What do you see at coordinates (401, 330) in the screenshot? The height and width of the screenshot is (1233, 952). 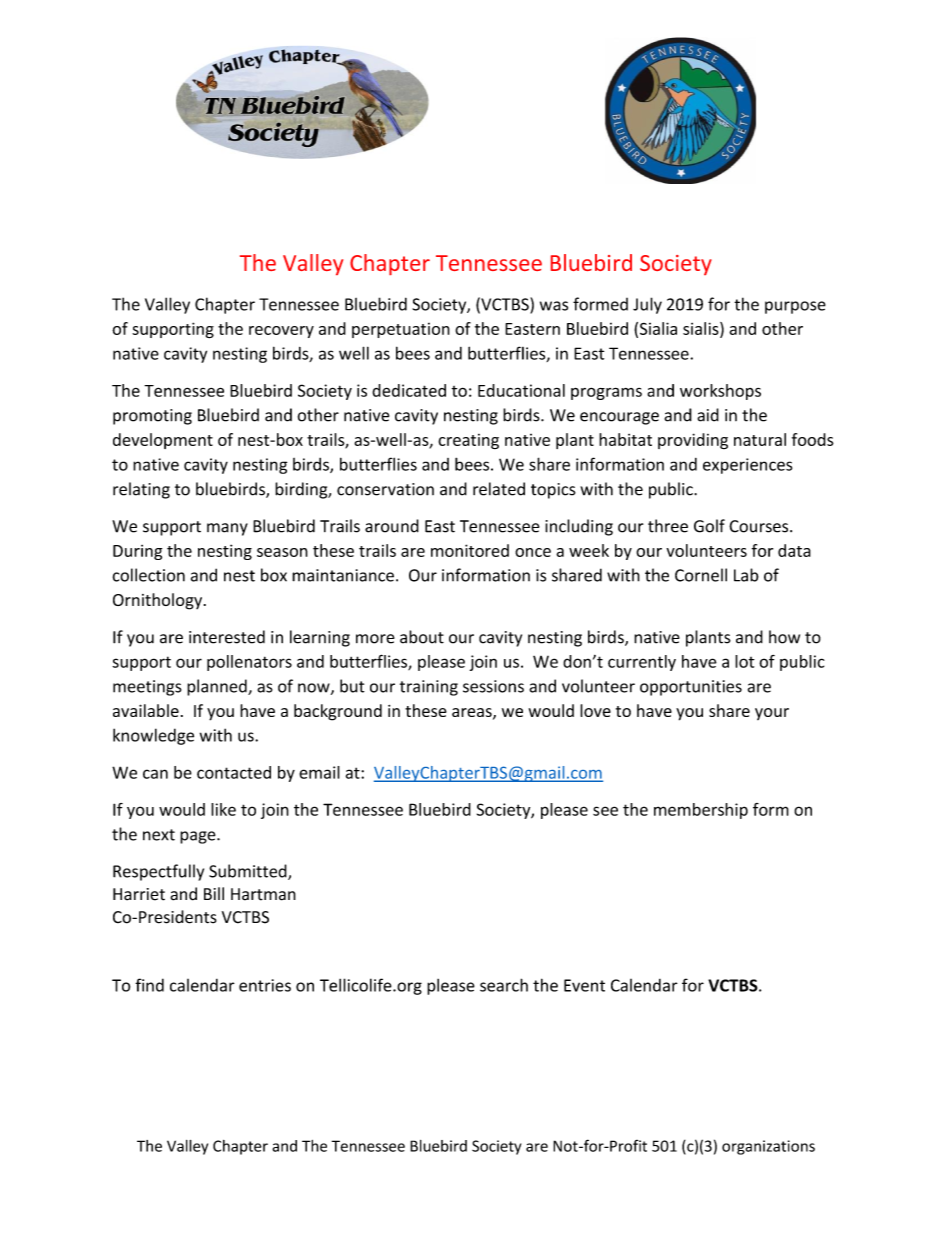 I see `perpetuation` at bounding box center [401, 330].
